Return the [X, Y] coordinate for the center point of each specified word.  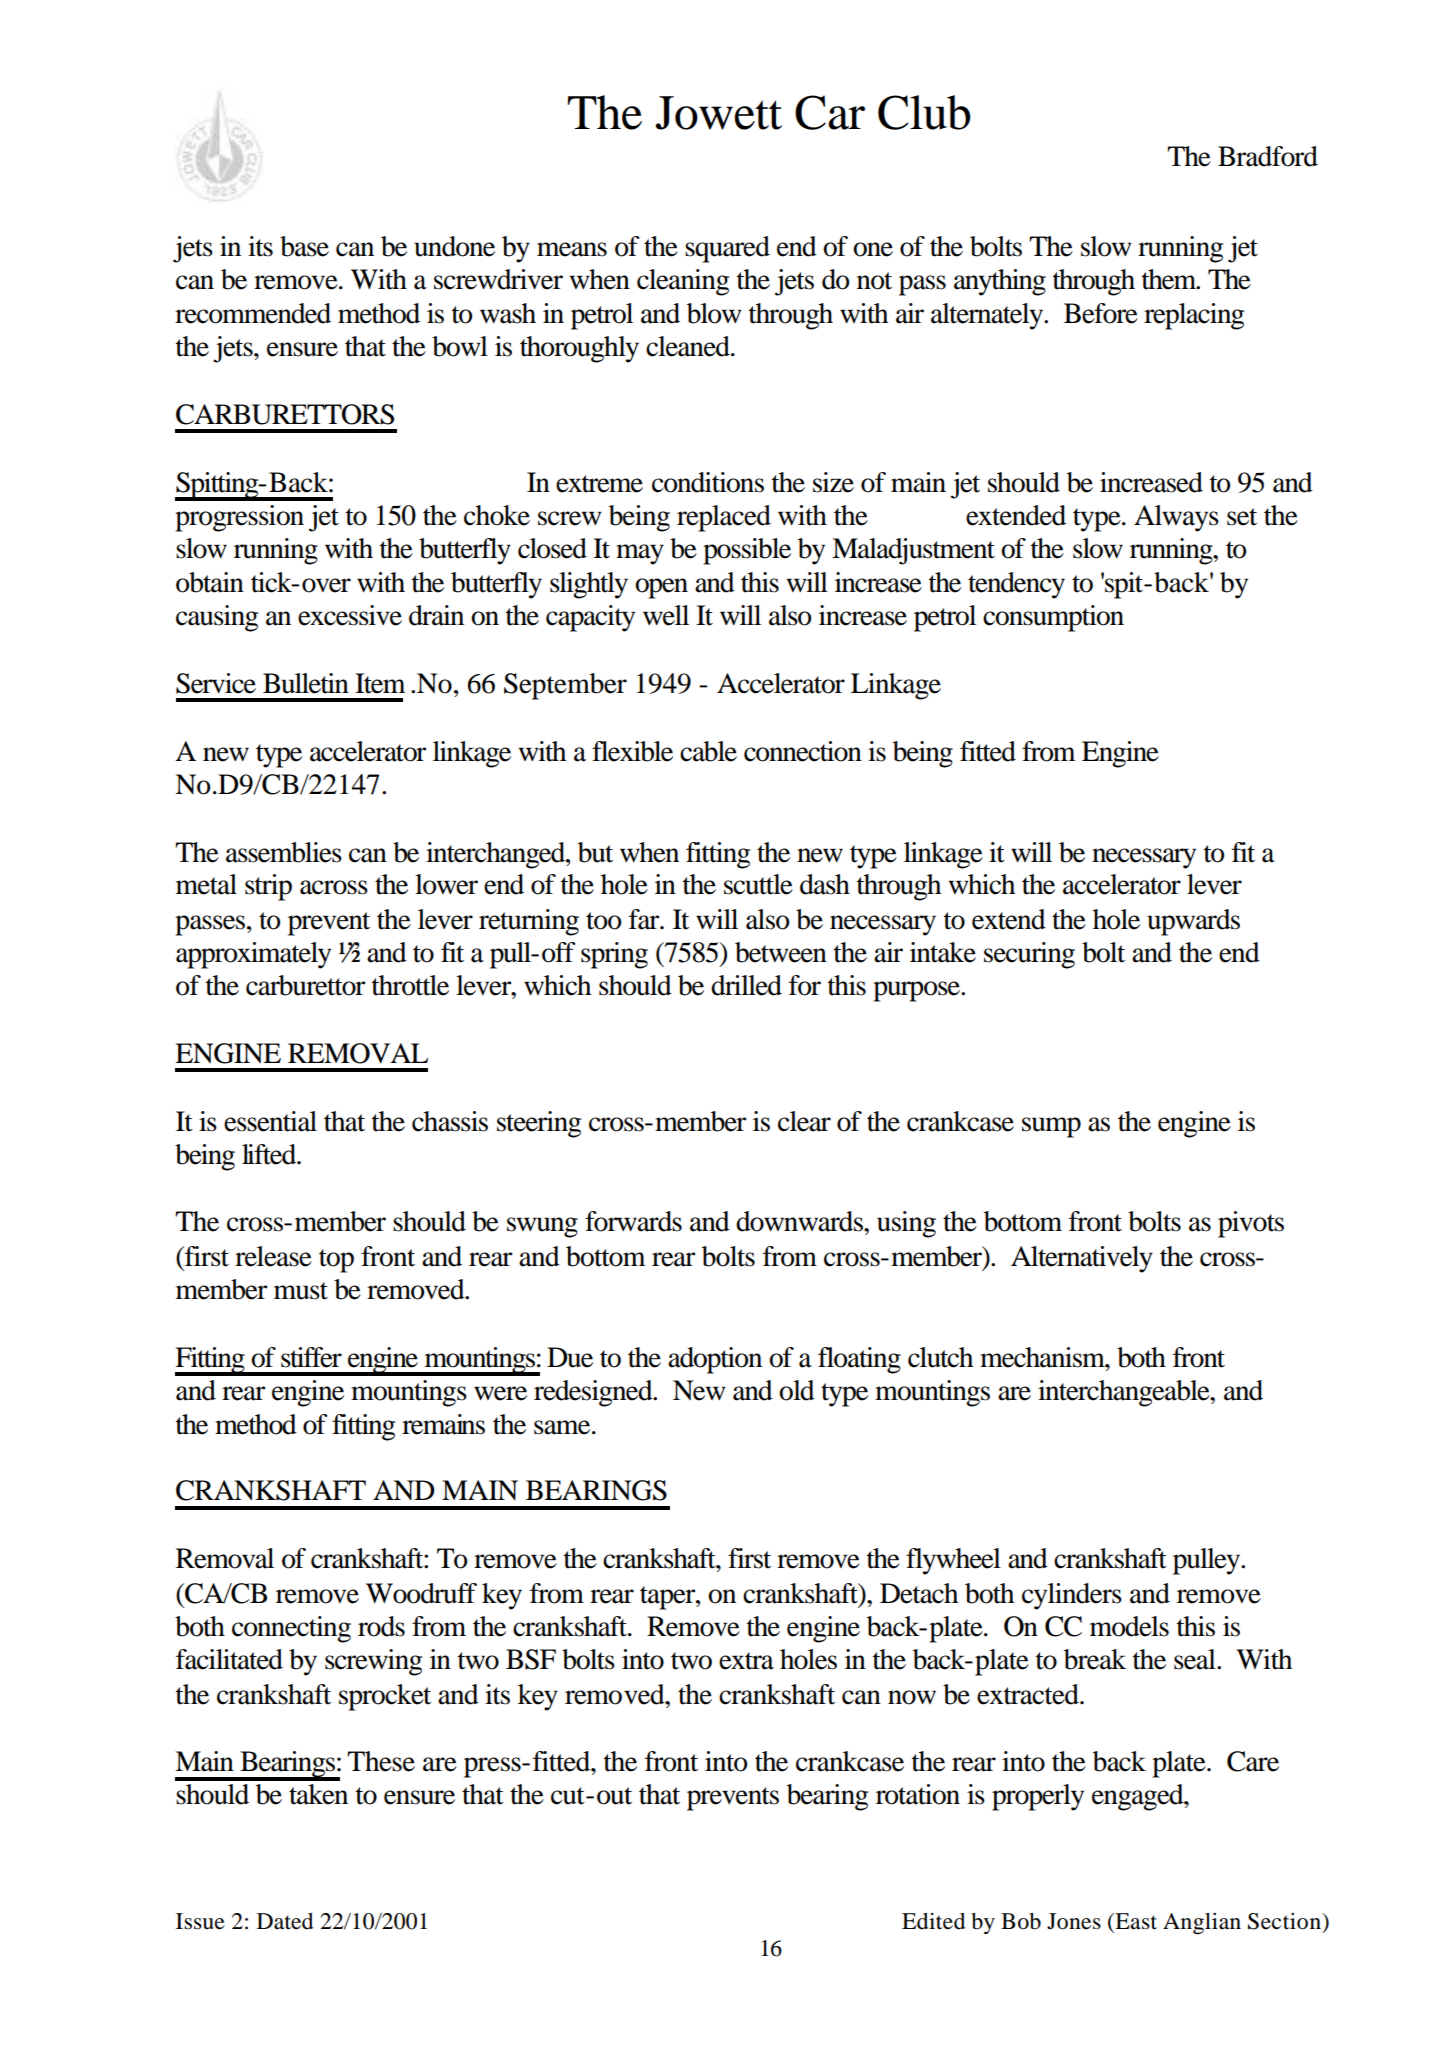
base [304, 246]
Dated [285, 1921]
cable [708, 751]
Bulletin [306, 683]
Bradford [1268, 156]
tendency [1016, 585]
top [336, 1261]
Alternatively [1082, 1259]
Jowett [718, 113]
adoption [715, 1360]
